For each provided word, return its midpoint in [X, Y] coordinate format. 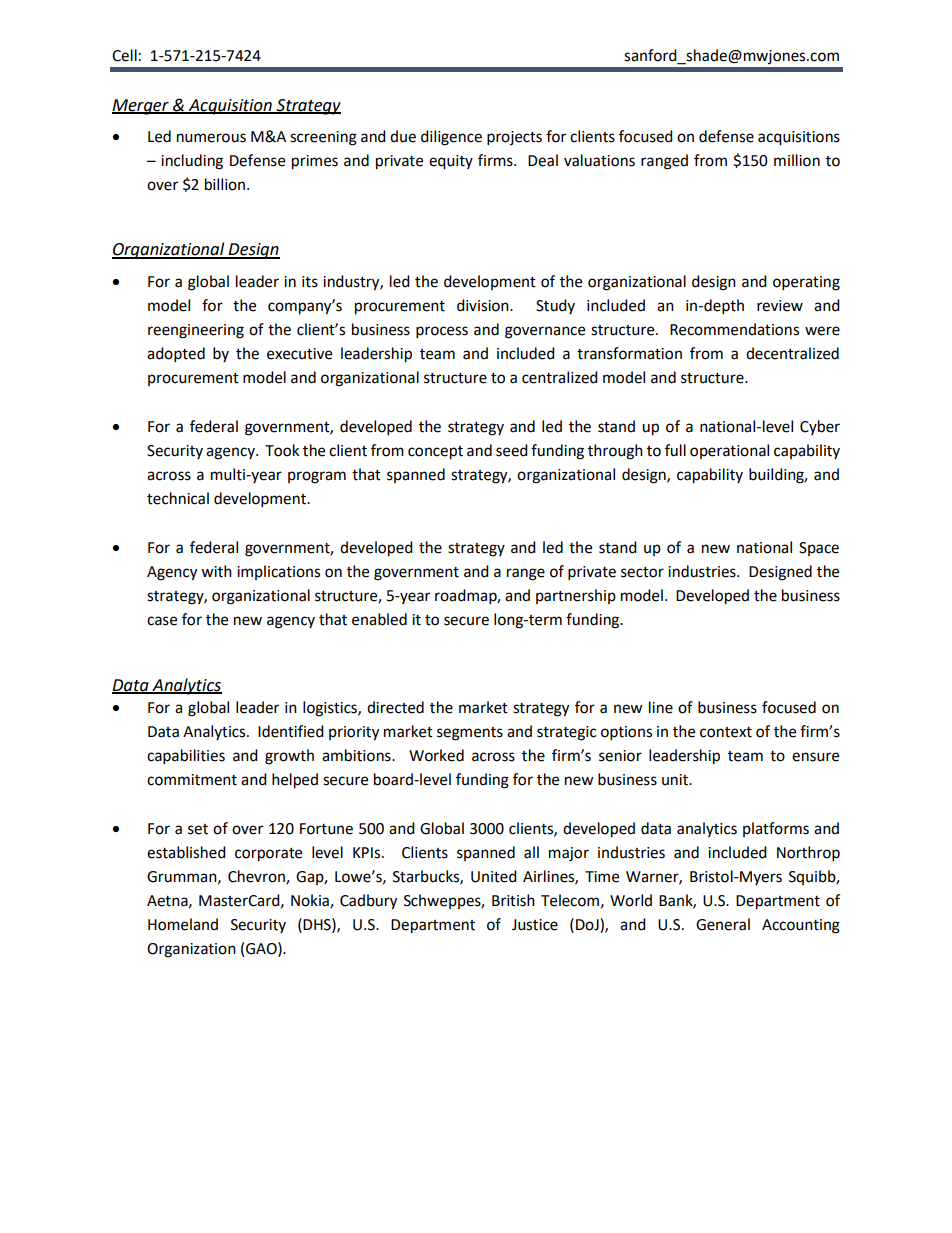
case [162, 621]
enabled [379, 619]
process [442, 332]
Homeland [183, 924]
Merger [141, 107]
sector [642, 572]
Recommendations [734, 329]
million [797, 160]
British [513, 900]
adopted [176, 355]
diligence [451, 138]
